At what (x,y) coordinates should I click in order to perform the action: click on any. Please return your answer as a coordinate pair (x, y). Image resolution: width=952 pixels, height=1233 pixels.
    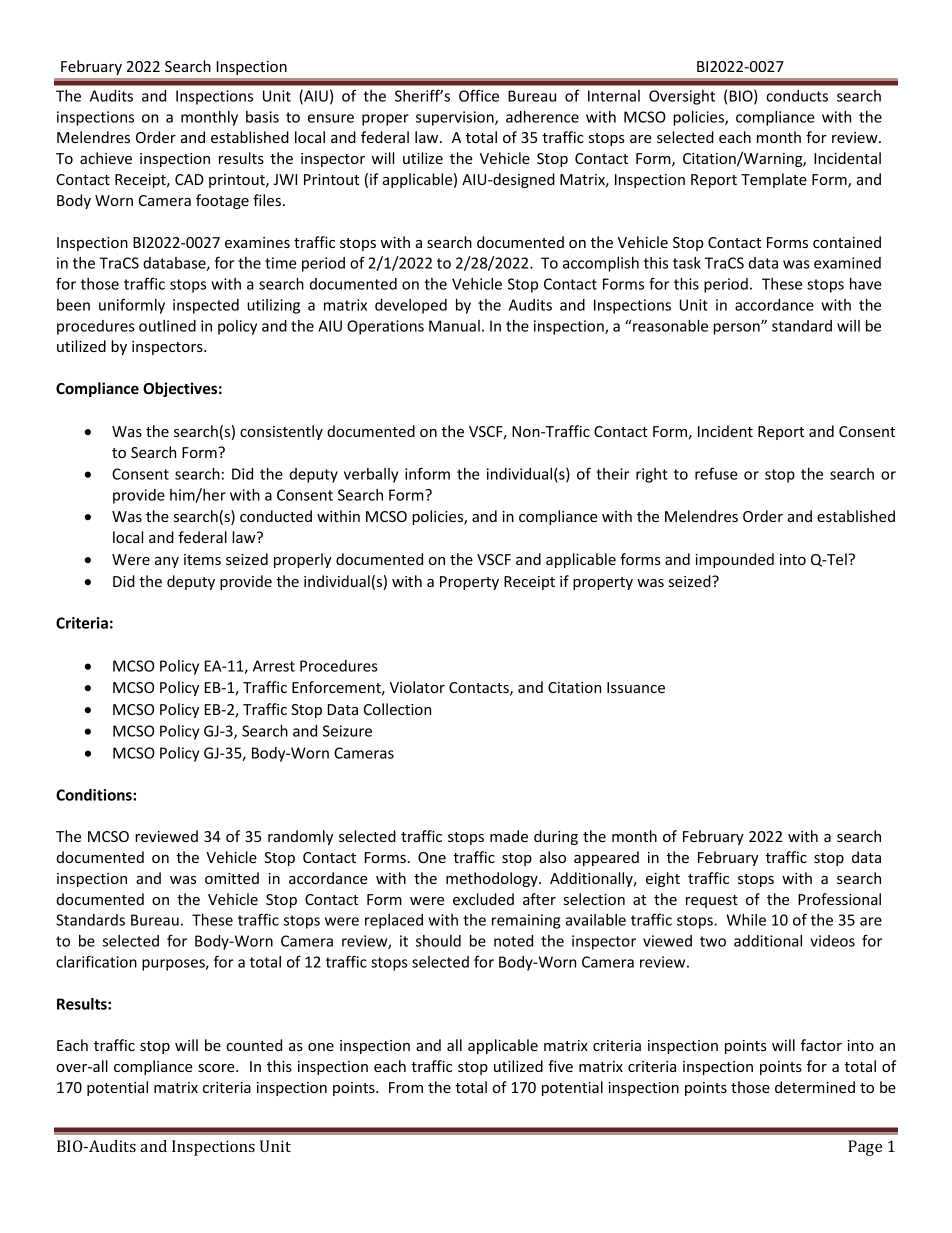
    Looking at the image, I should click on (167, 562).
